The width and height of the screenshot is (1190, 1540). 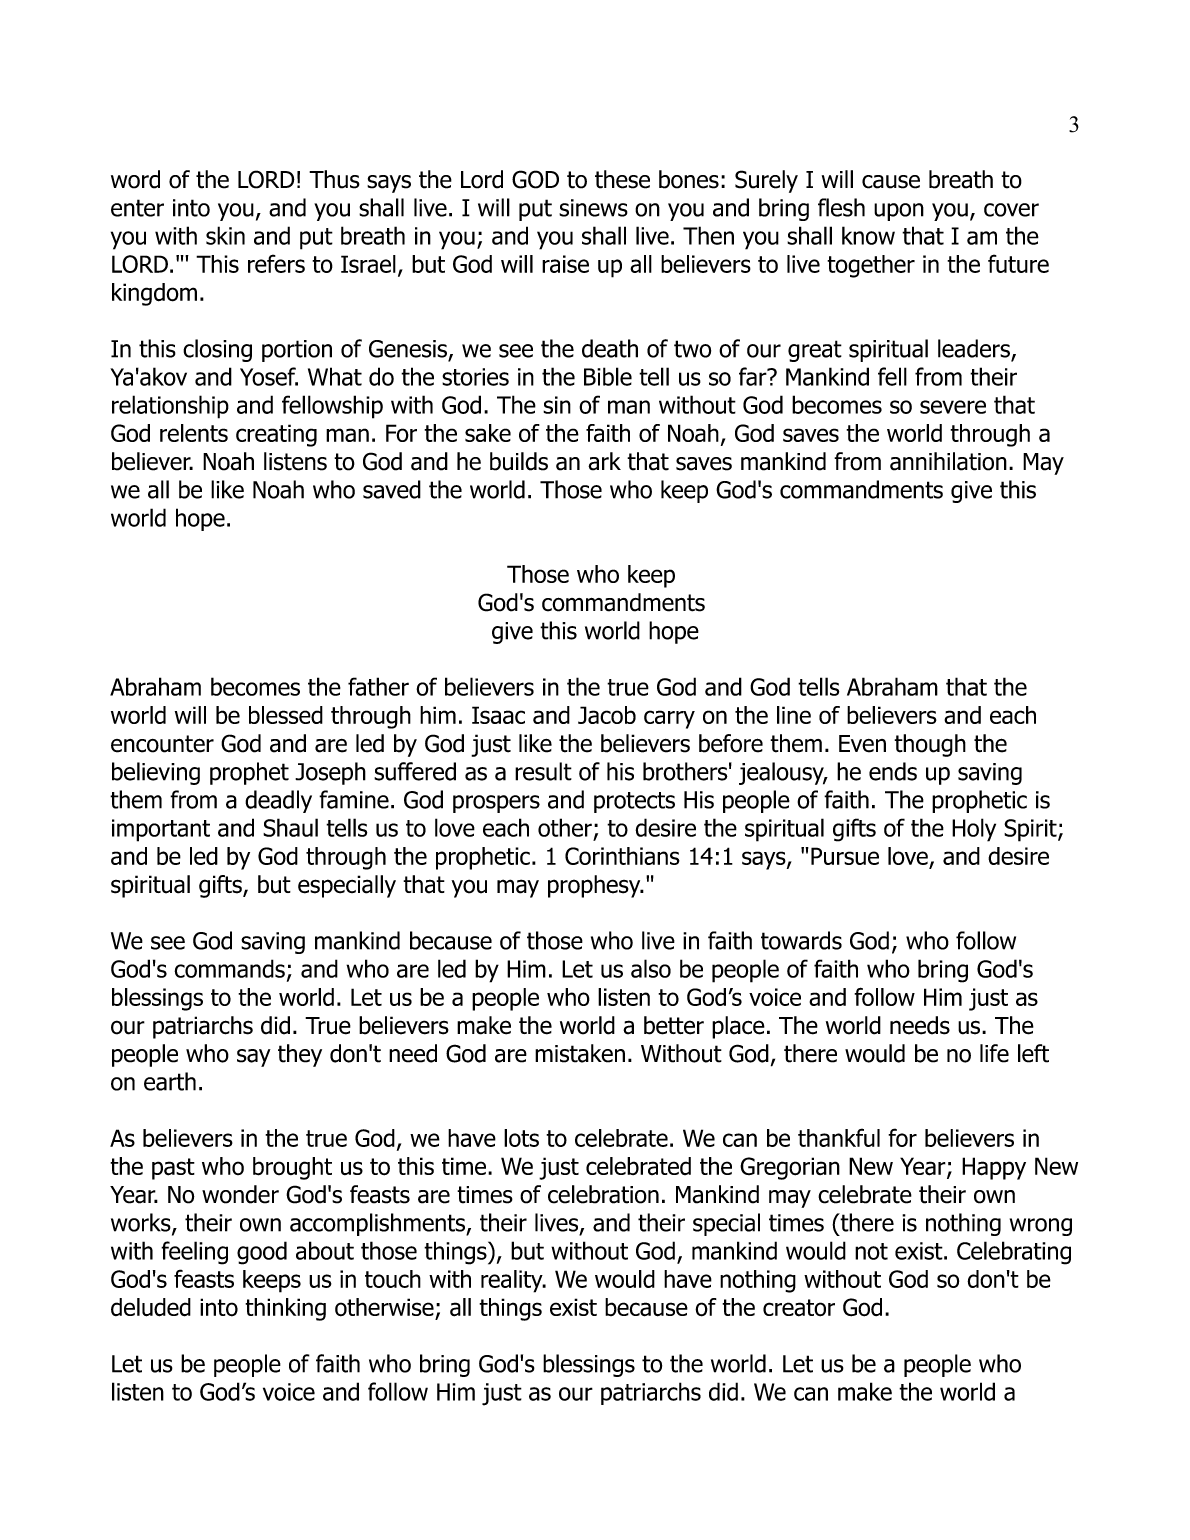 What do you see at coordinates (604, 461) in the screenshot?
I see `ark` at bounding box center [604, 461].
